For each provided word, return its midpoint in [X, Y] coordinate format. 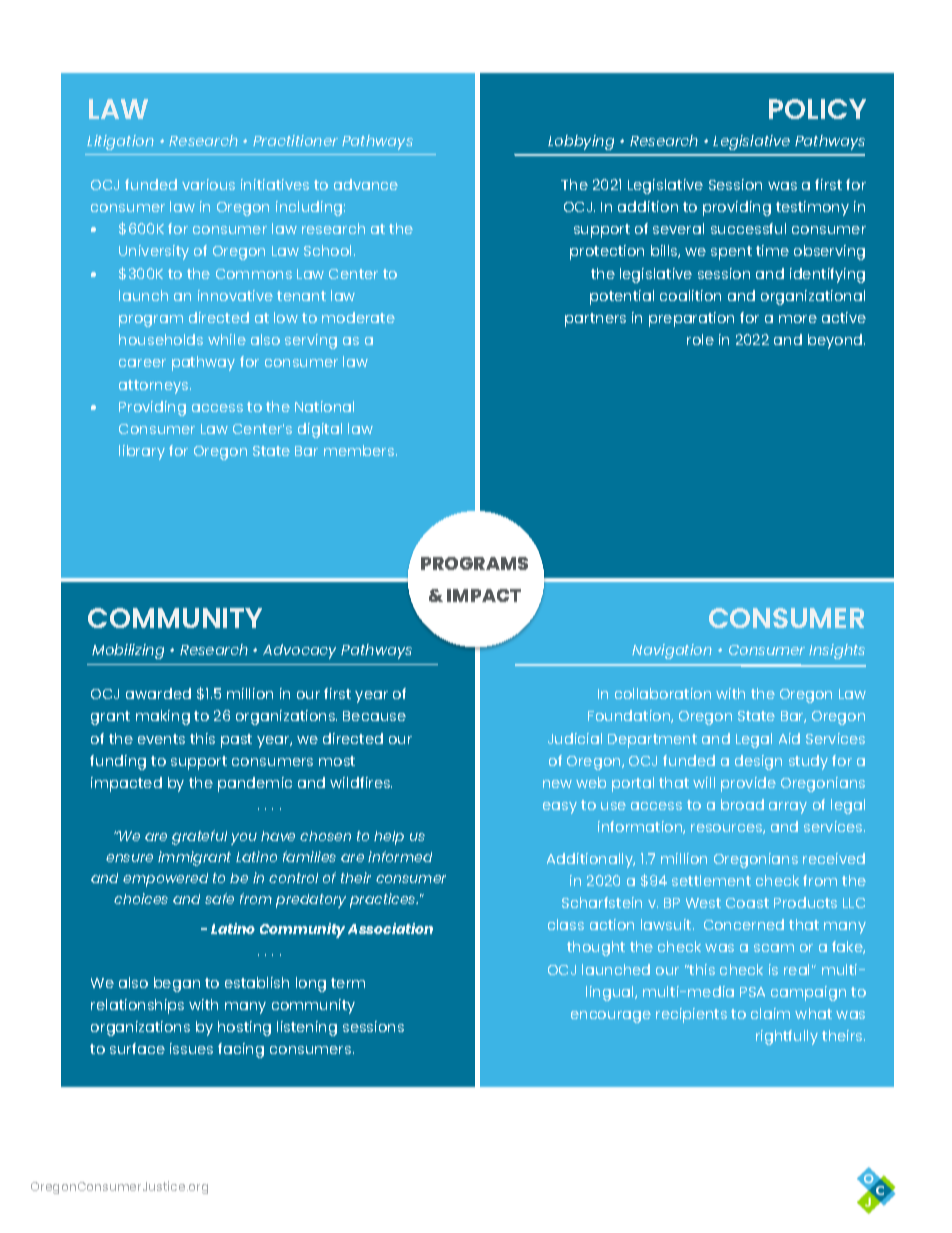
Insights [837, 651]
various [208, 184]
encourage [611, 1017]
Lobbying [581, 142]
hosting [244, 1028]
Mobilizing [128, 651]
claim [770, 1013]
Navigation [672, 651]
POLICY [817, 109]
